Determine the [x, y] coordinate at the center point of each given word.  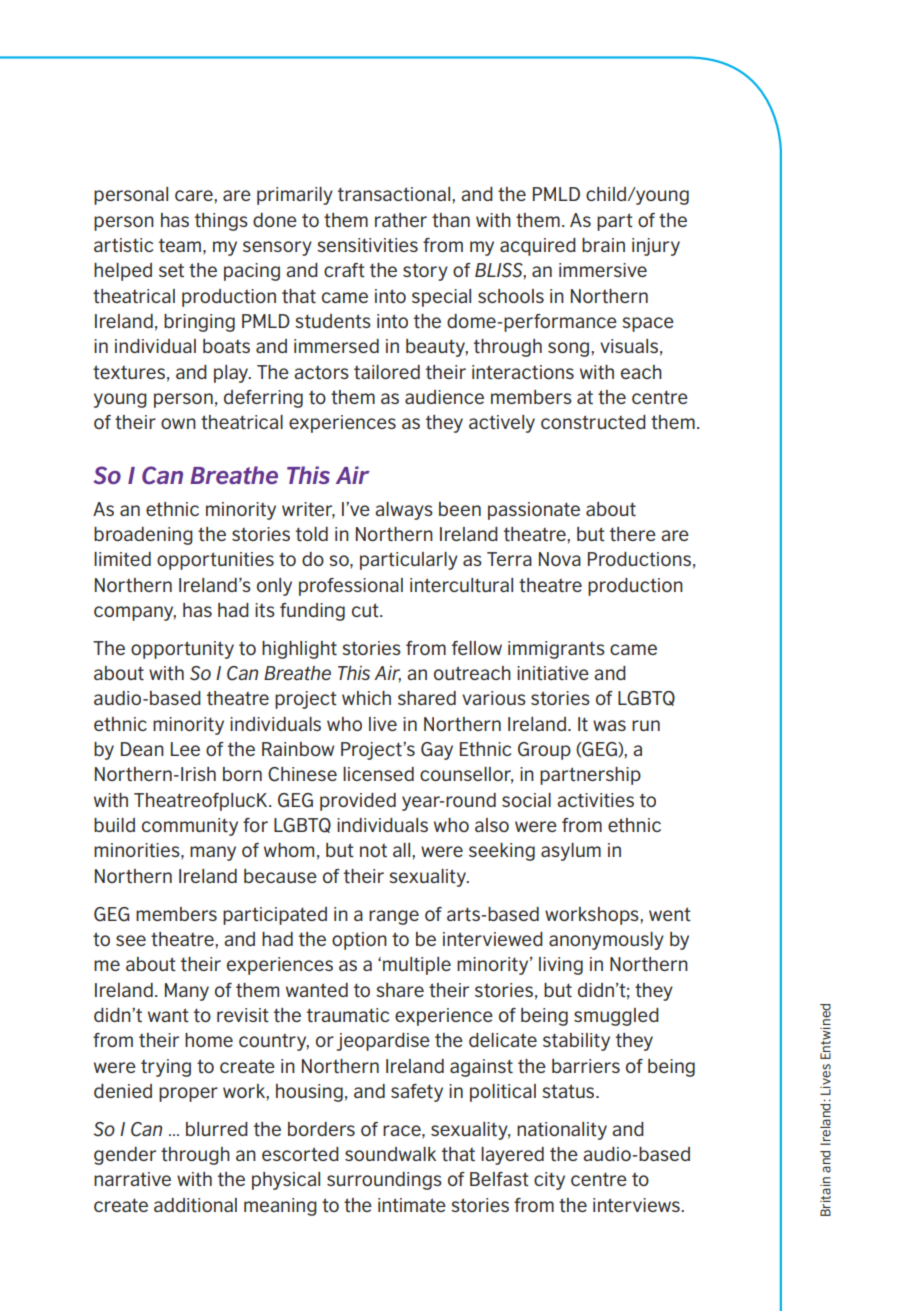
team [180, 245]
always [404, 511]
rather [401, 220]
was [609, 725]
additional [195, 1205]
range [394, 917]
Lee [185, 749]
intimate [412, 1205]
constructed [593, 422]
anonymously [606, 941]
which [366, 698]
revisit [243, 1015]
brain [603, 245]
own [178, 423]
